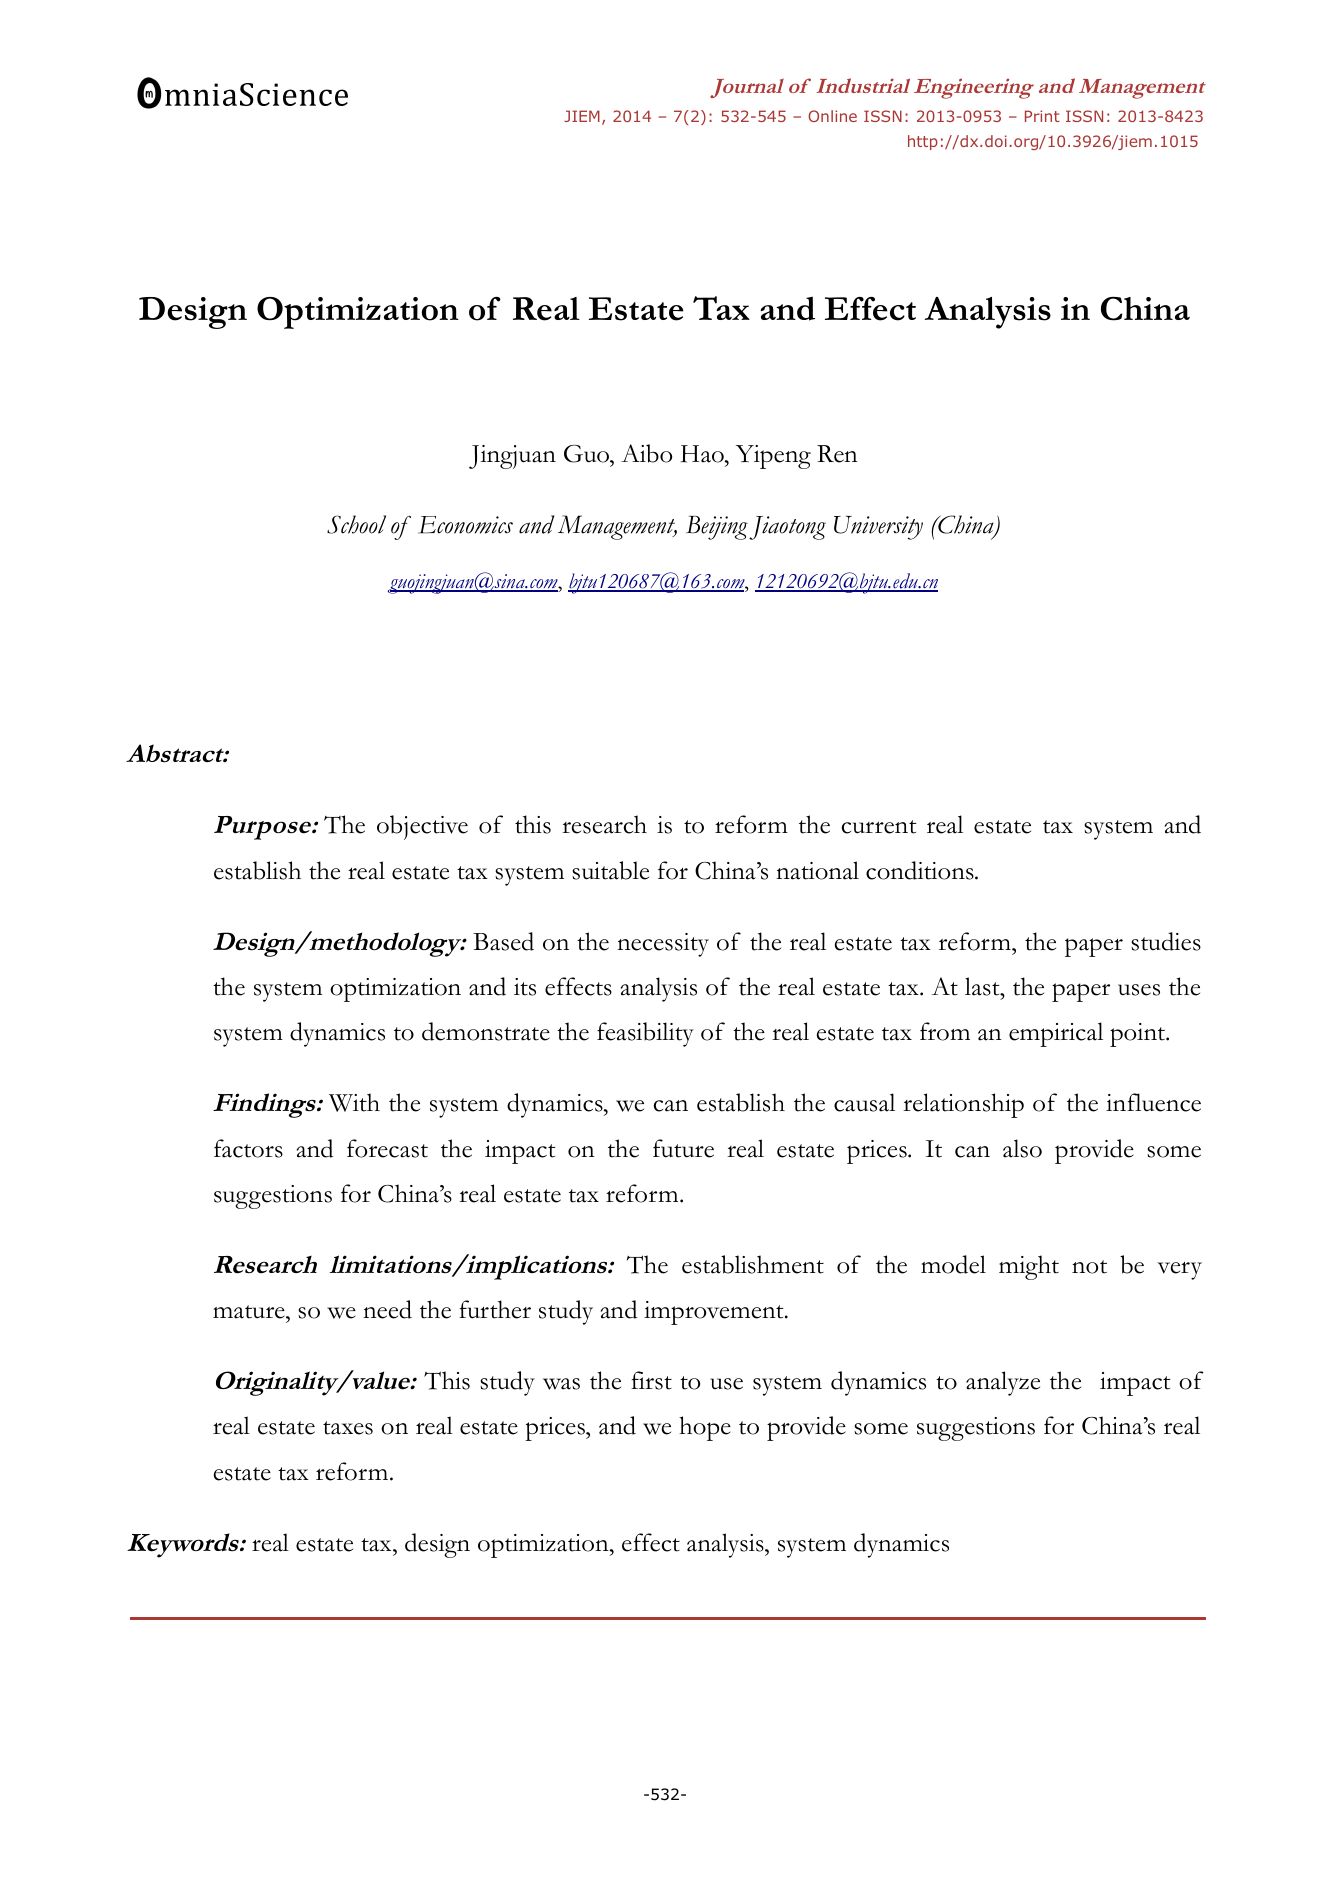 This image has width=1329, height=1880. Describe the element at coordinates (717, 528) in the image. I see `Beijing` at that location.
